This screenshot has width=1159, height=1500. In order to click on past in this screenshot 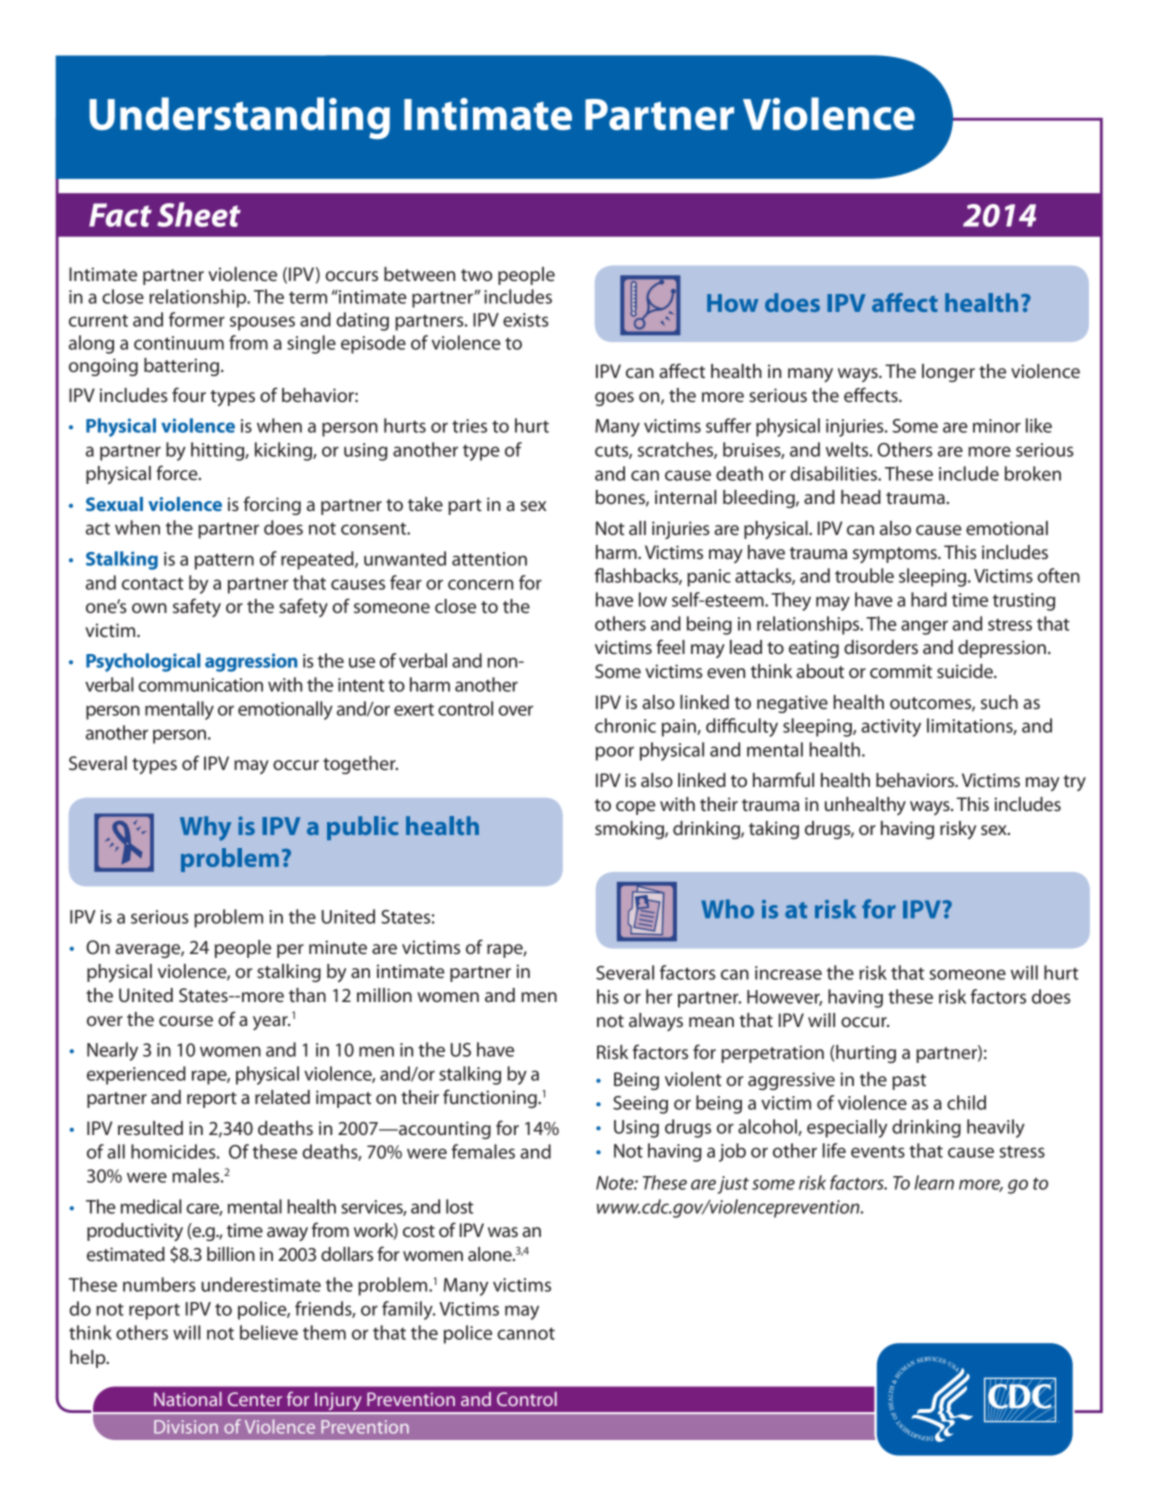, I will do `click(909, 1082)`.
